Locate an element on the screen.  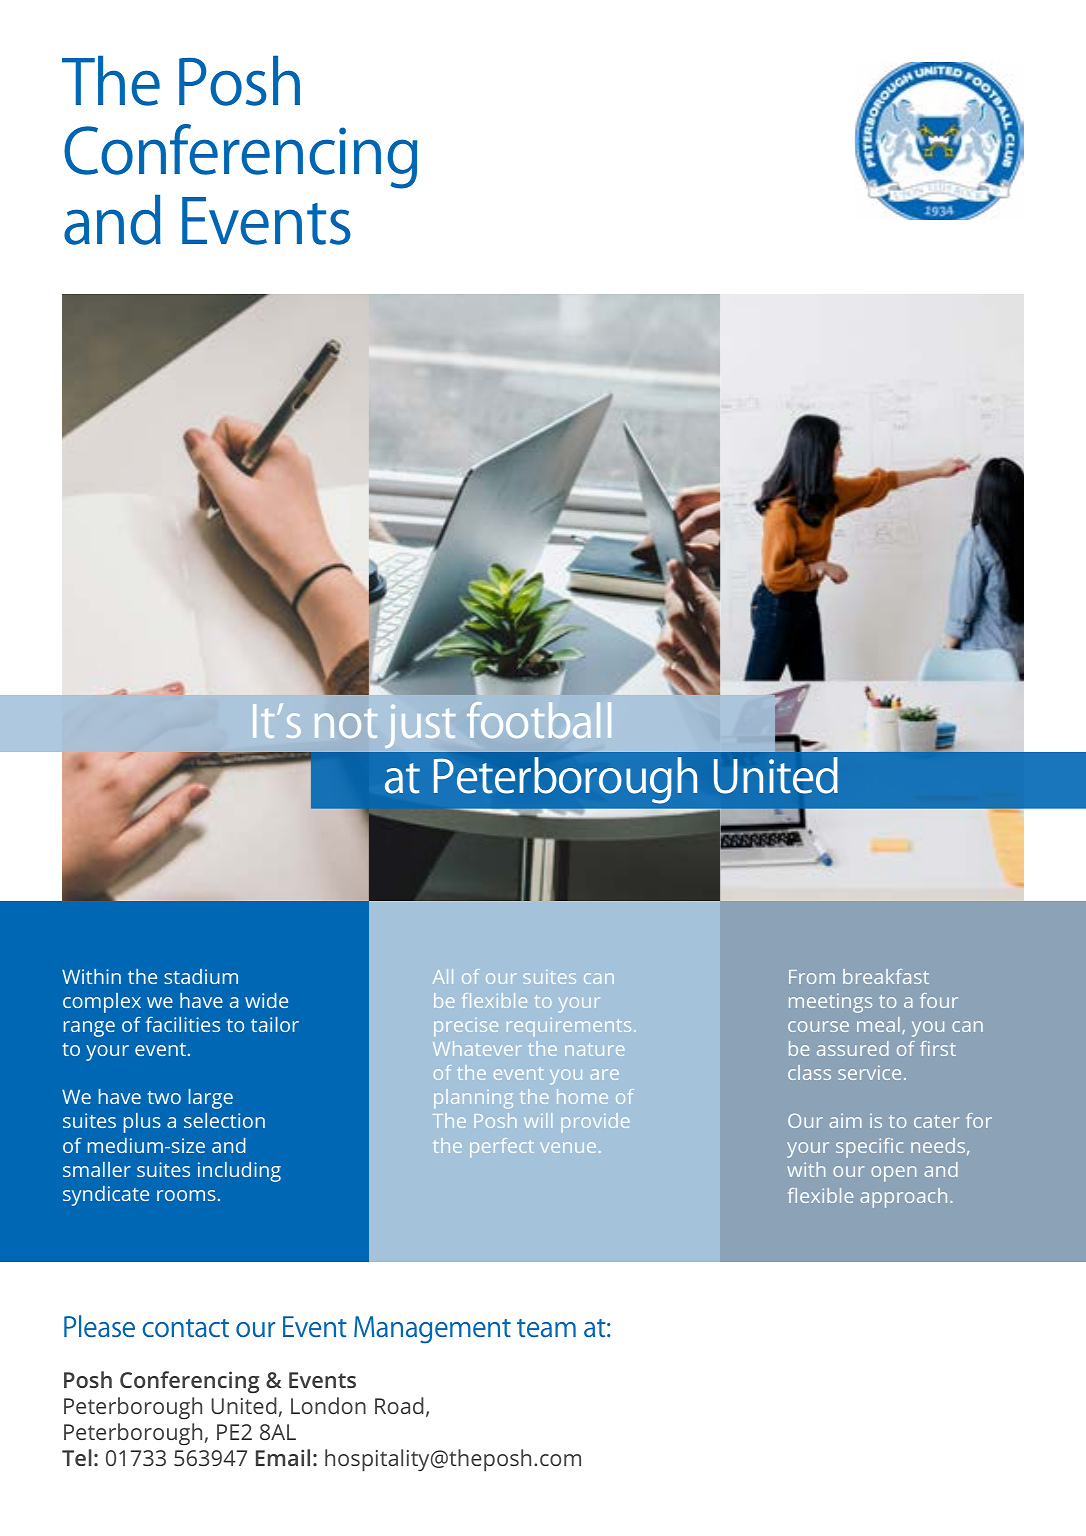
home is located at coordinates (582, 1096).
